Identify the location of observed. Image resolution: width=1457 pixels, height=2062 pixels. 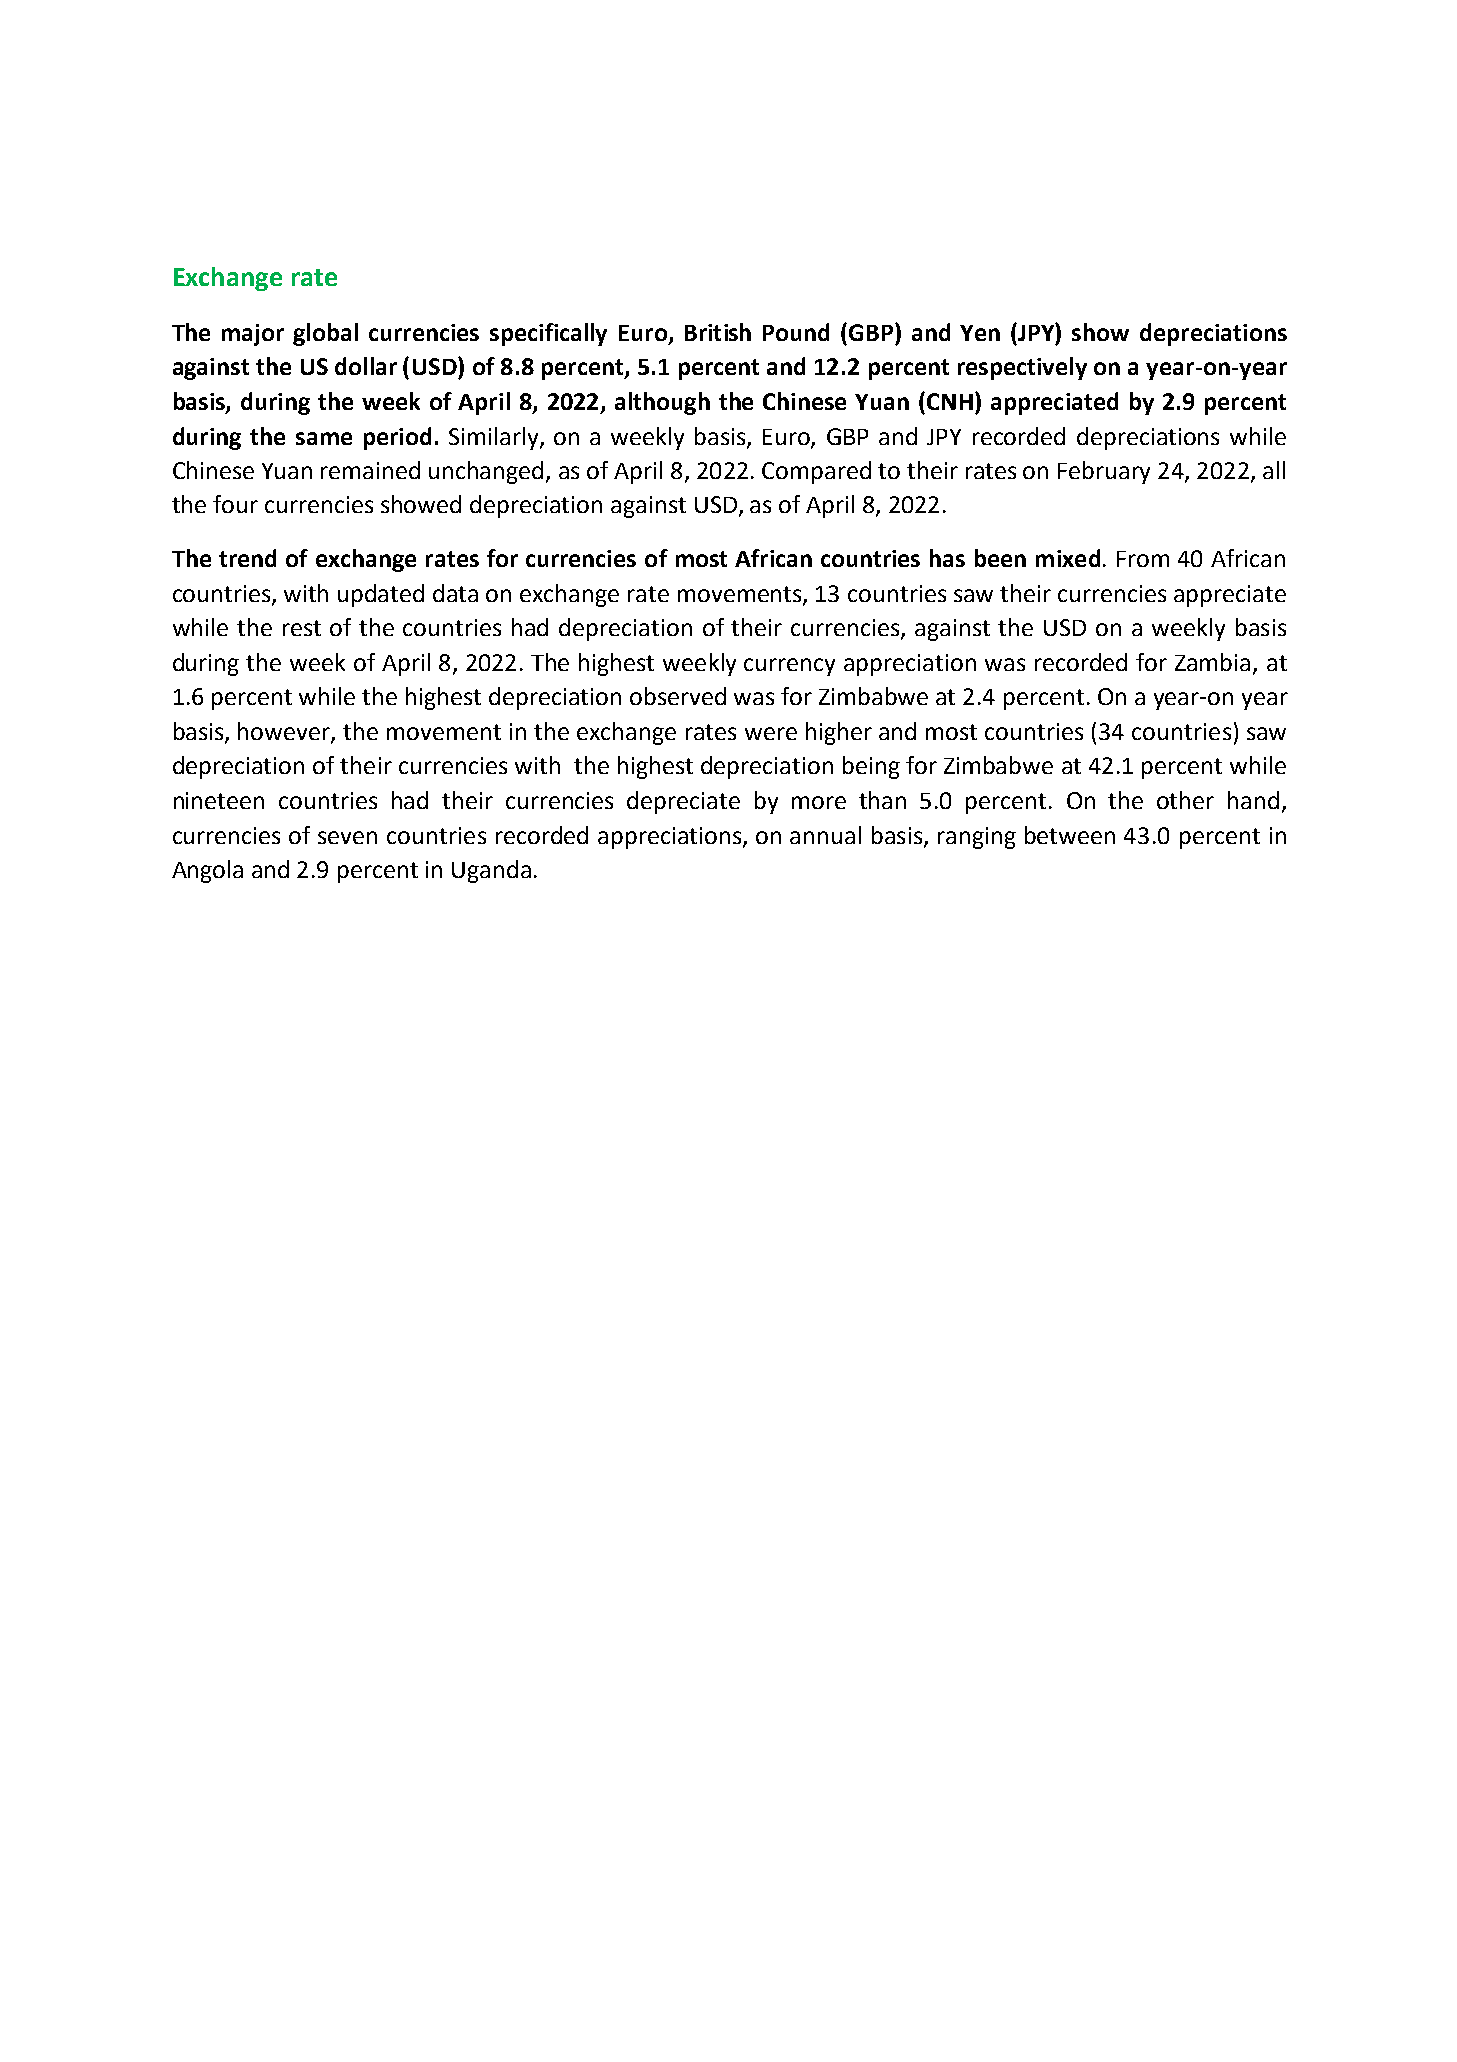
(678, 696).
